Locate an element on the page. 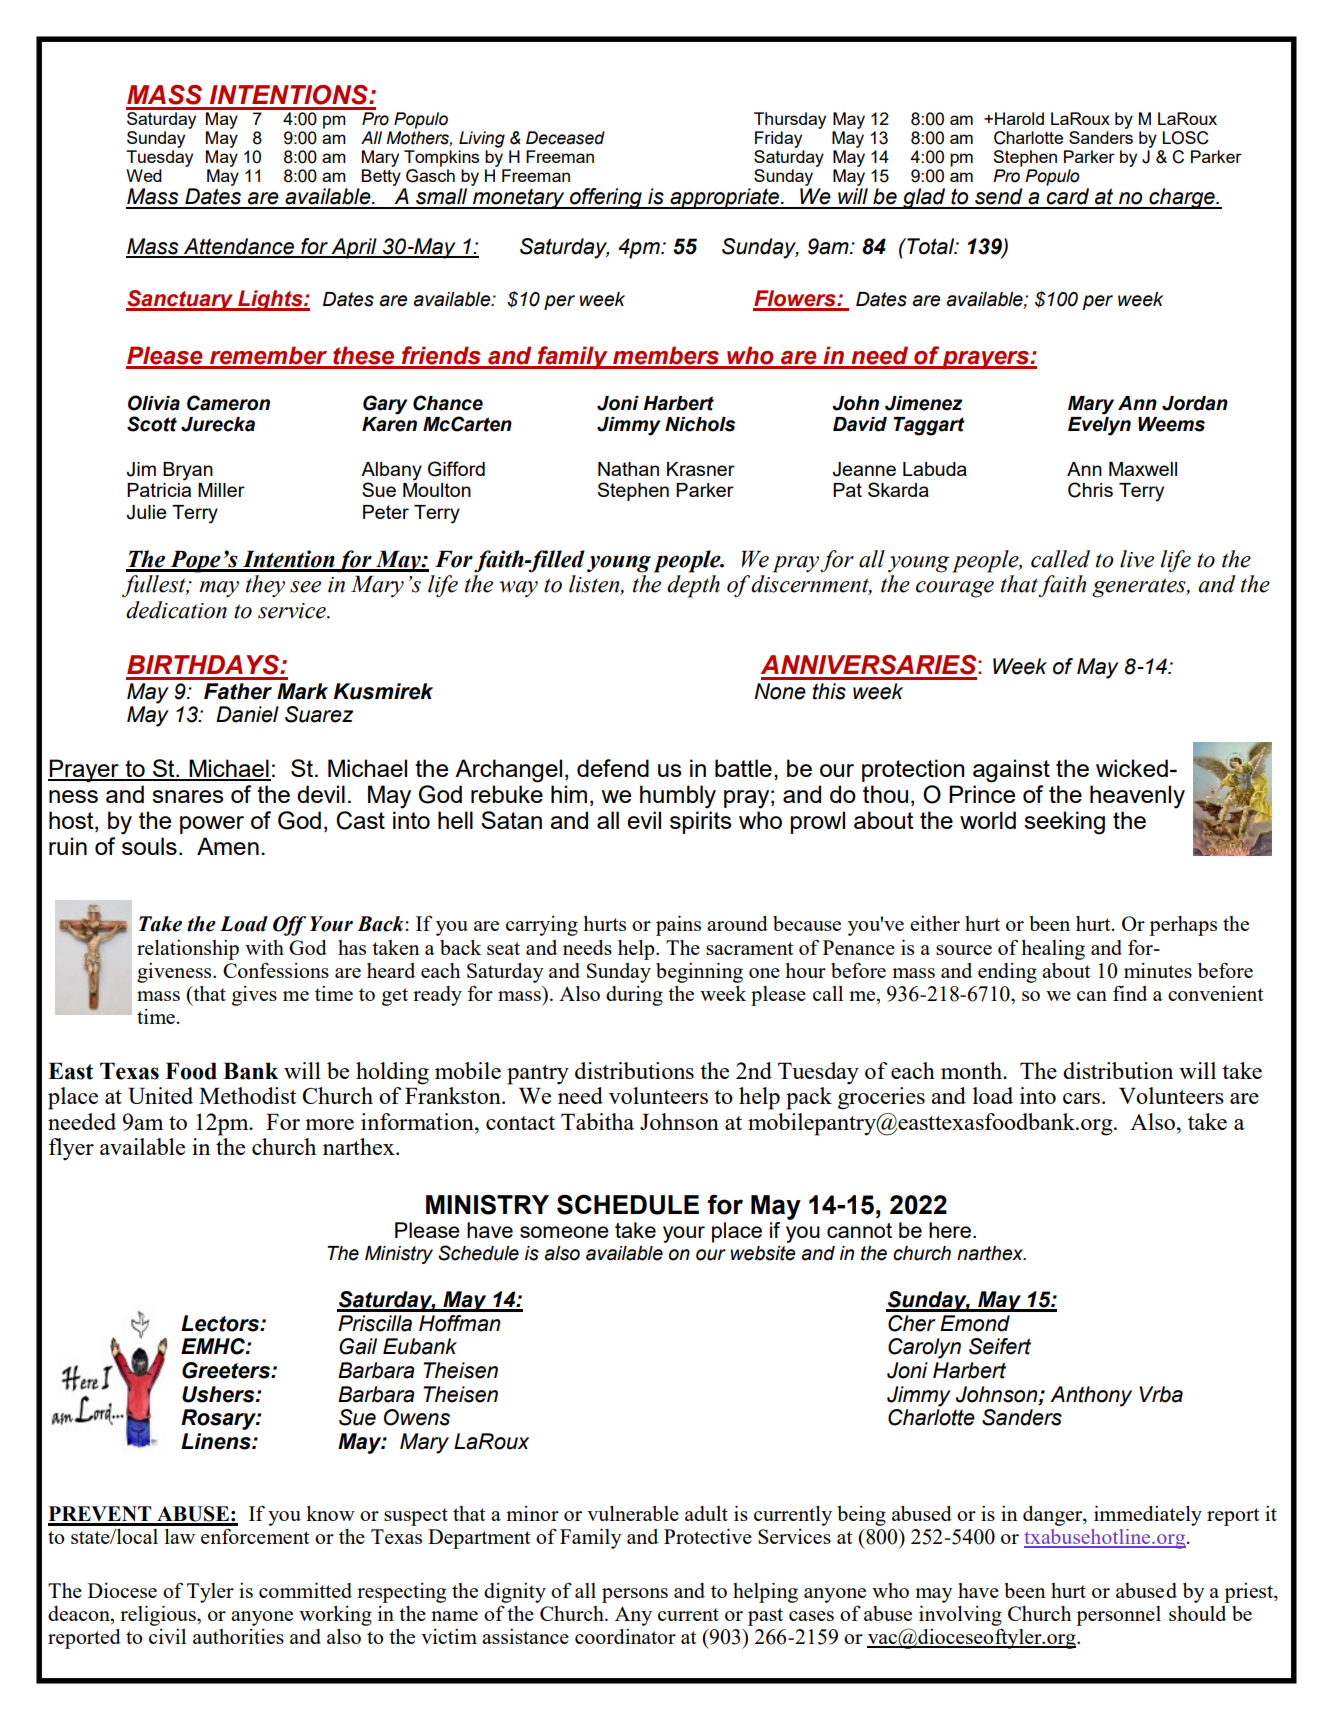  Wed is located at coordinates (144, 175).
